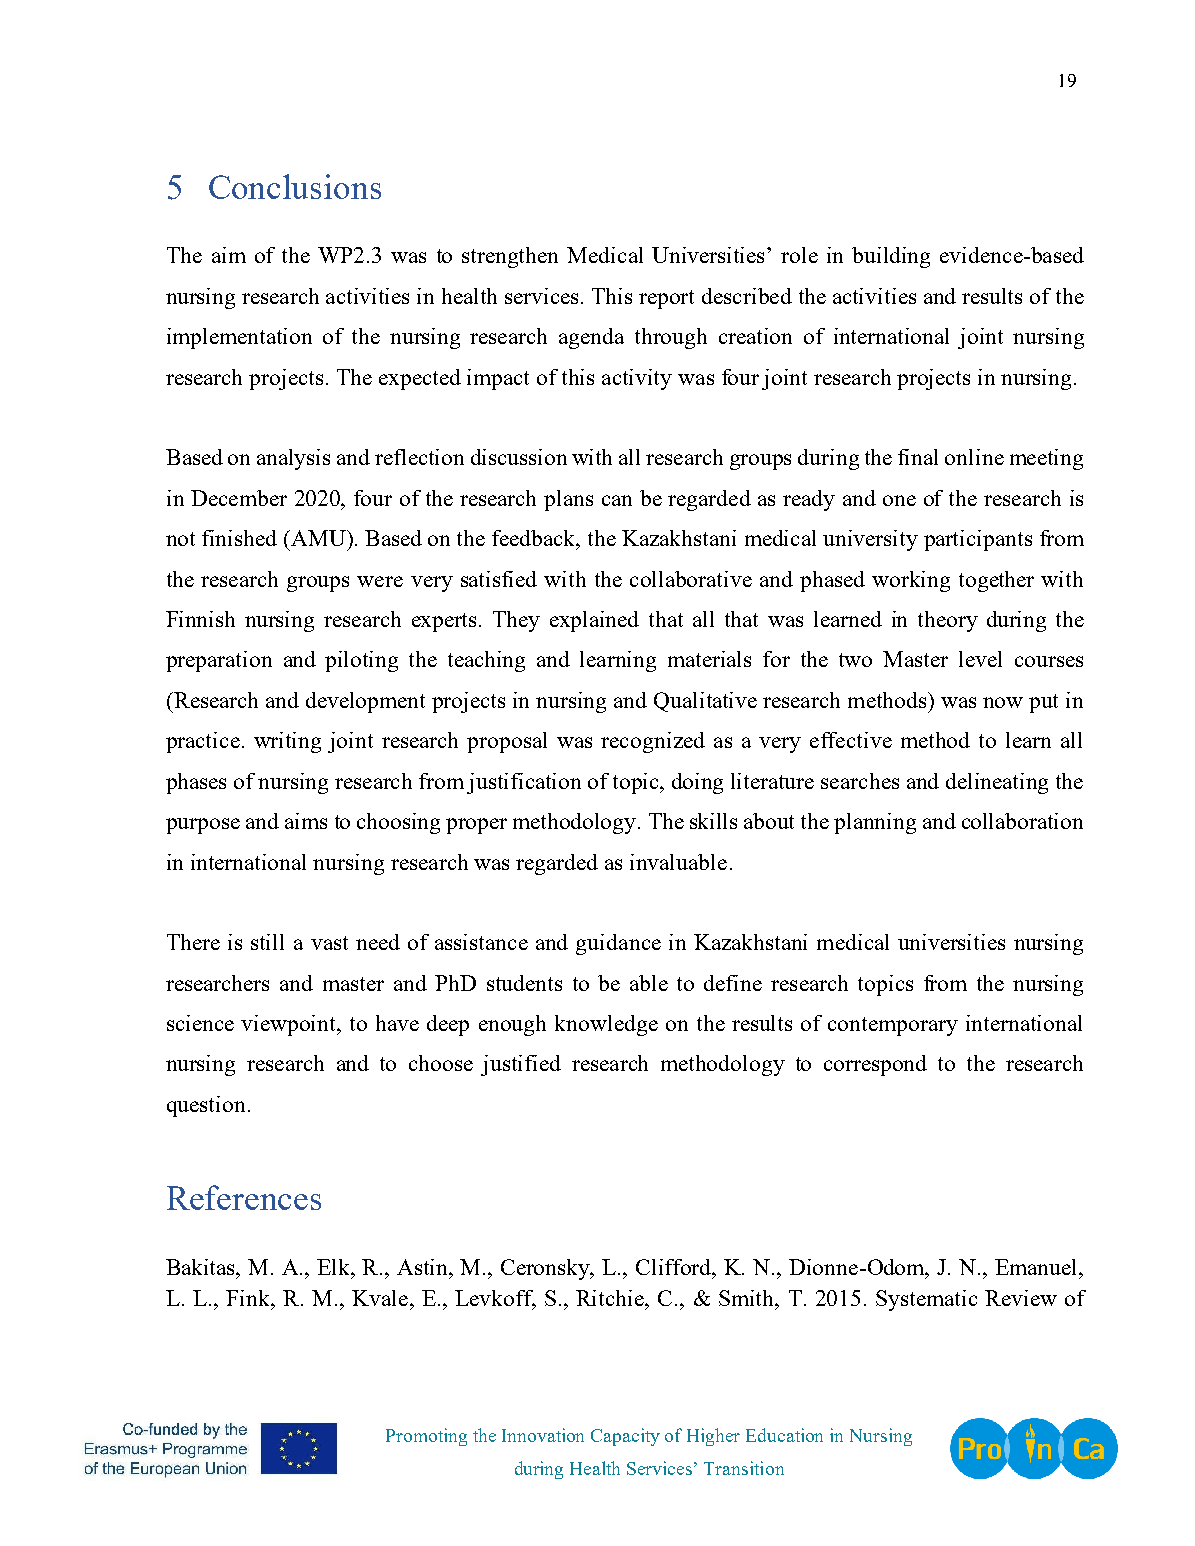 The width and height of the page is (1195, 1546). I want to click on building, so click(891, 257).
